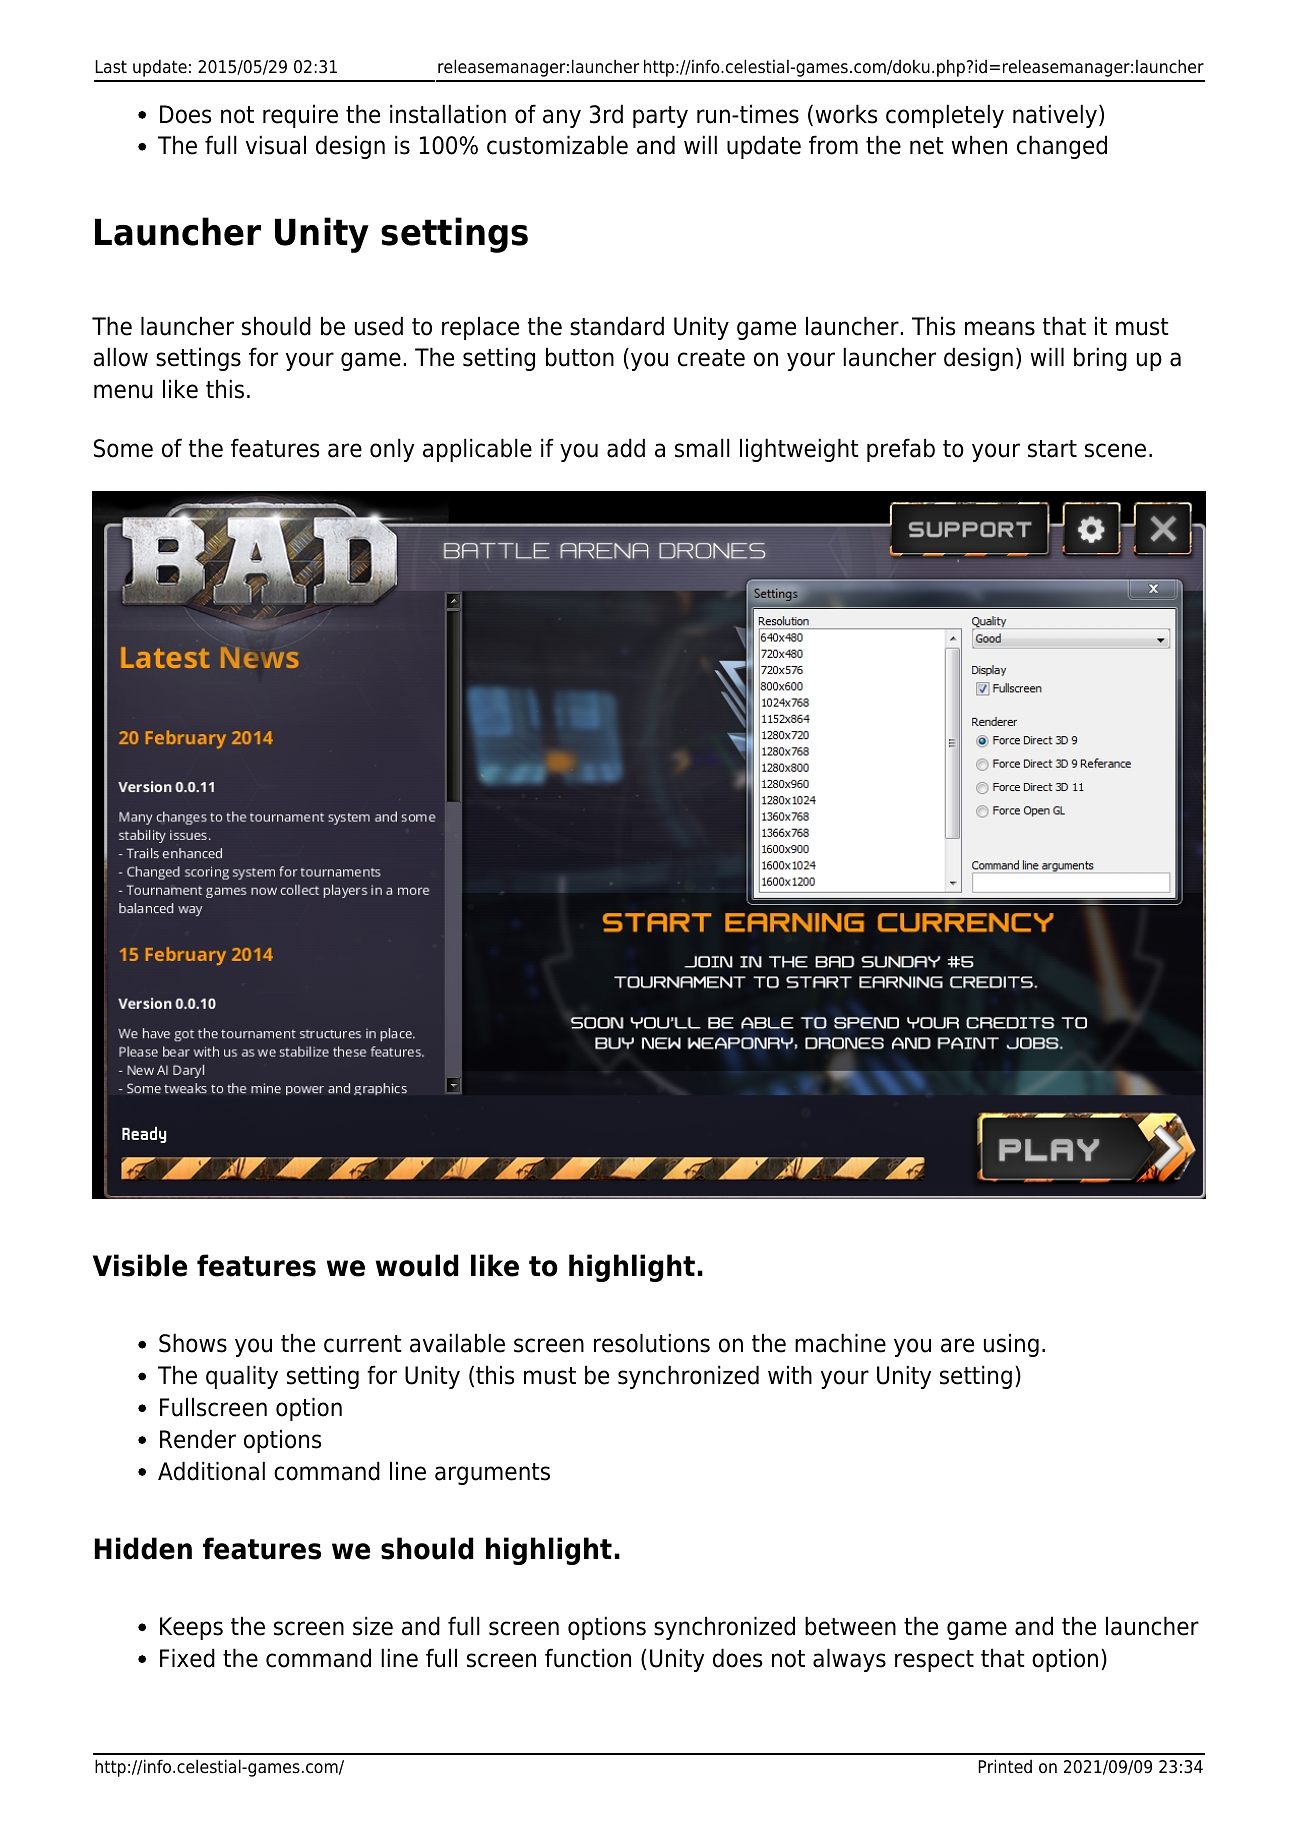 Image resolution: width=1298 pixels, height=1835 pixels. Describe the element at coordinates (187, 1658) in the page. I see `Fixed` at that location.
